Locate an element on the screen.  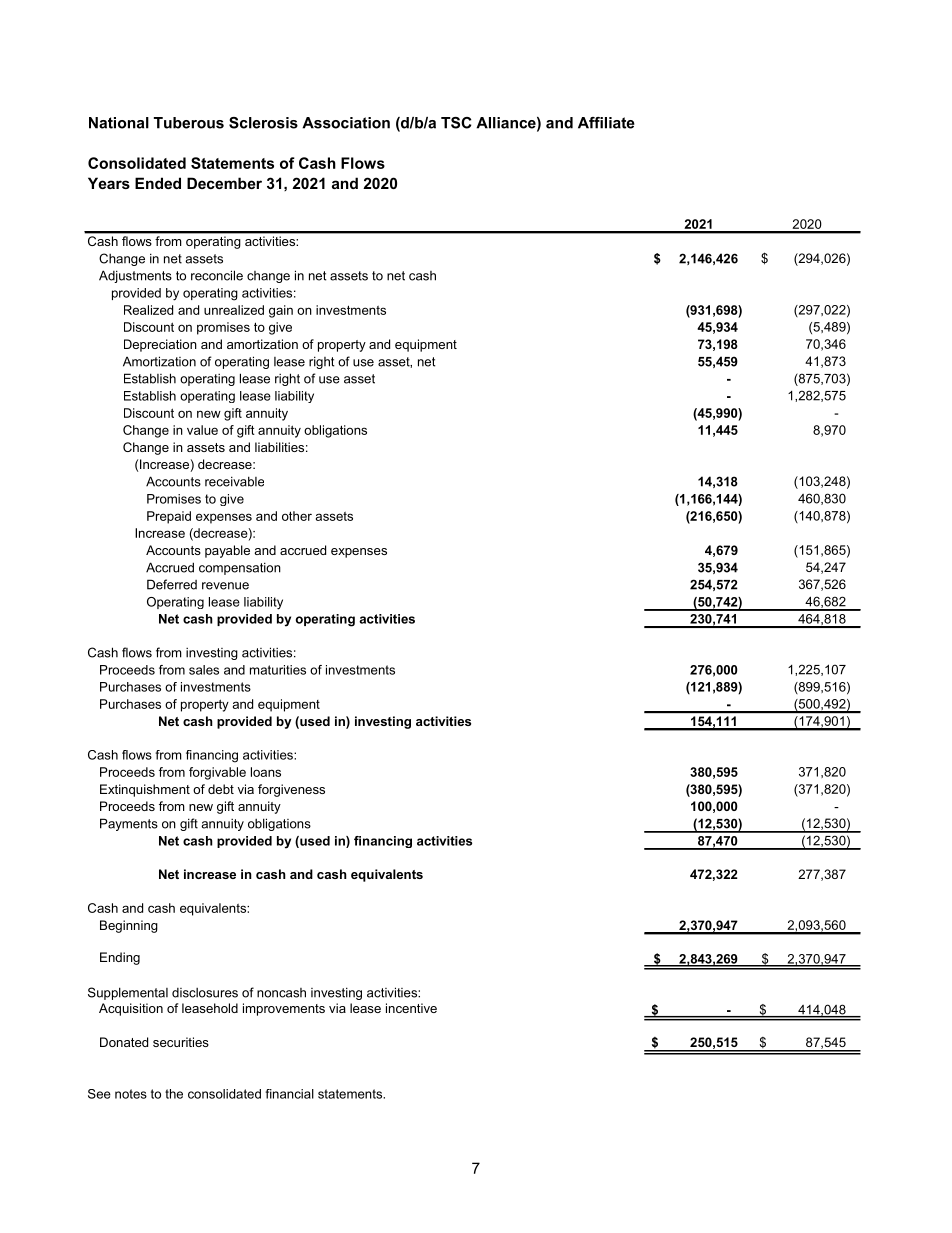
Deferred is located at coordinates (172, 584).
